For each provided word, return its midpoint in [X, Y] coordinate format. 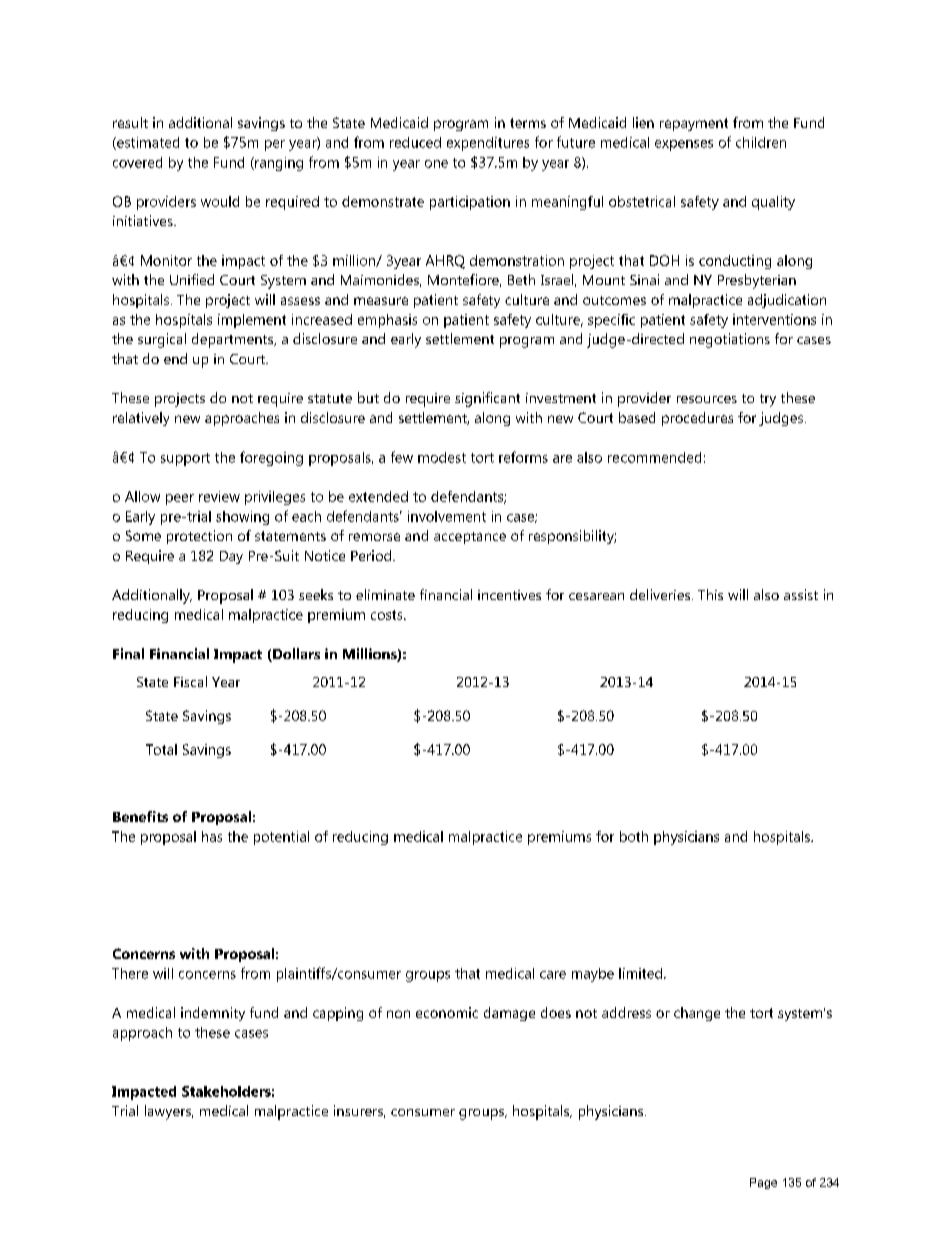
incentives [509, 595]
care [553, 975]
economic [447, 1012]
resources [707, 399]
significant [487, 399]
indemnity [213, 1014]
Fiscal [190, 681]
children [761, 142]
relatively [141, 419]
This [710, 594]
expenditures [488, 144]
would [220, 201]
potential [281, 838]
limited [642, 973]
